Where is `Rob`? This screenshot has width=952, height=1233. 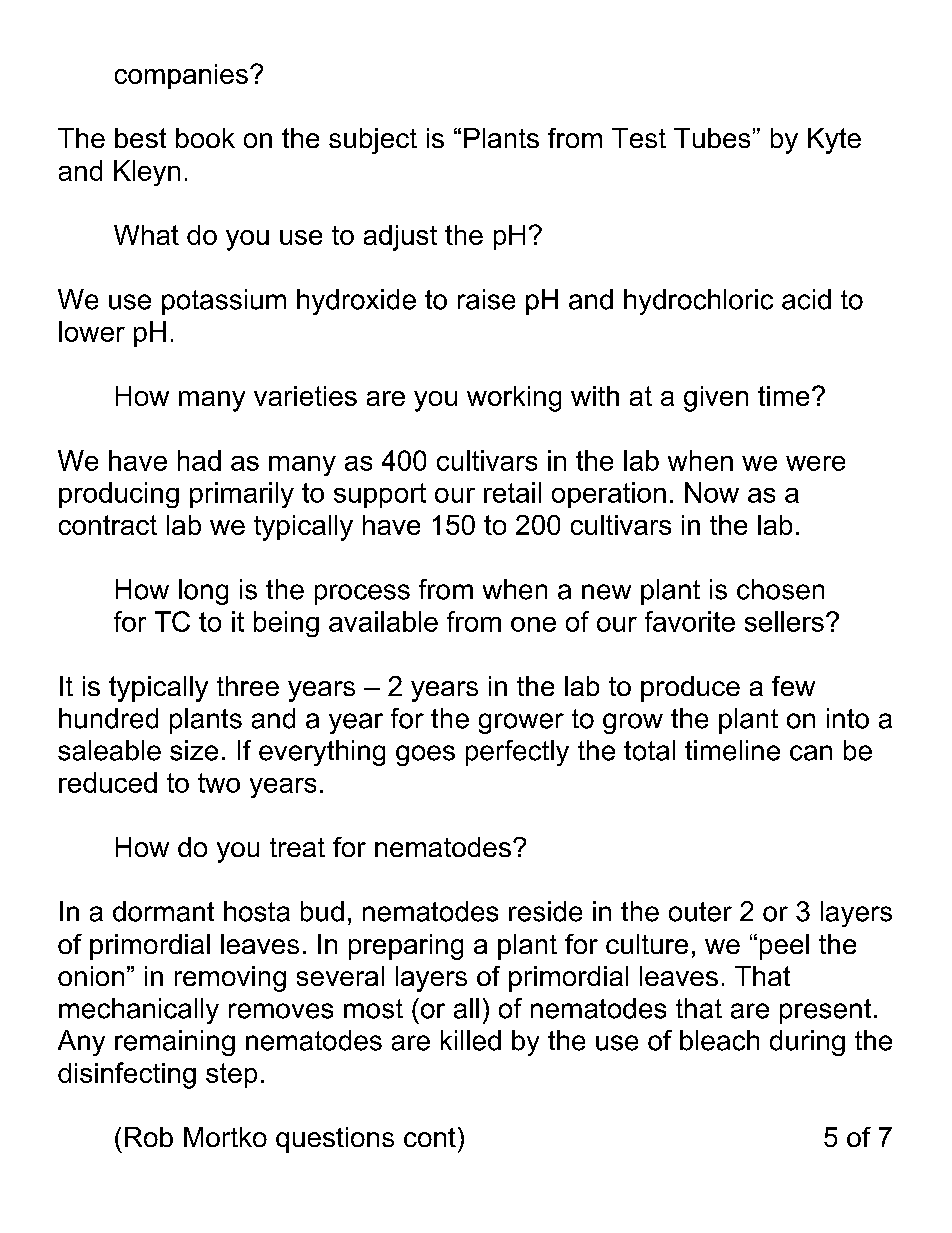
Rob is located at coordinates (149, 1137).
